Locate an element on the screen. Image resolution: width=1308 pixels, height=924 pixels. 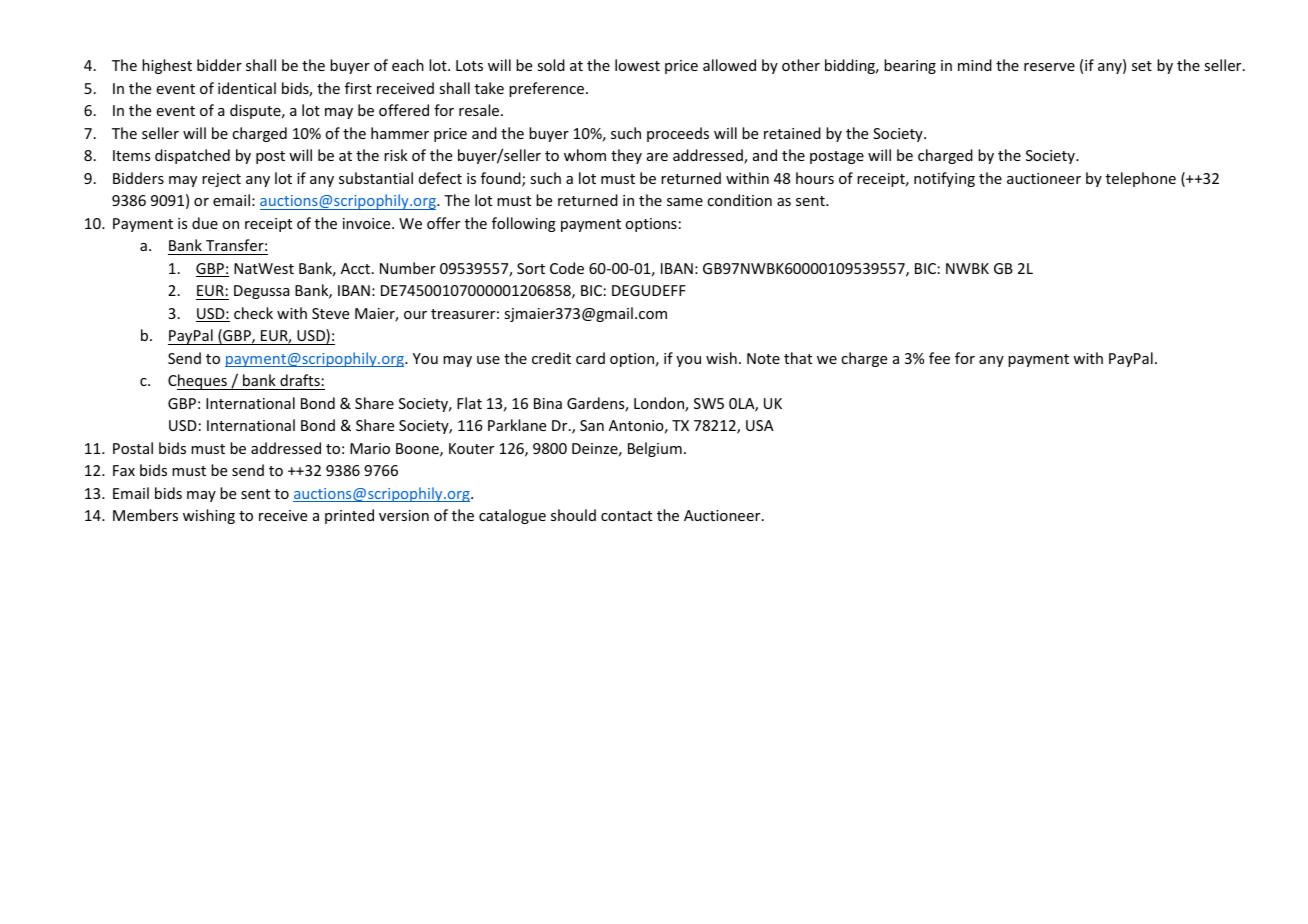
Code is located at coordinates (567, 268).
